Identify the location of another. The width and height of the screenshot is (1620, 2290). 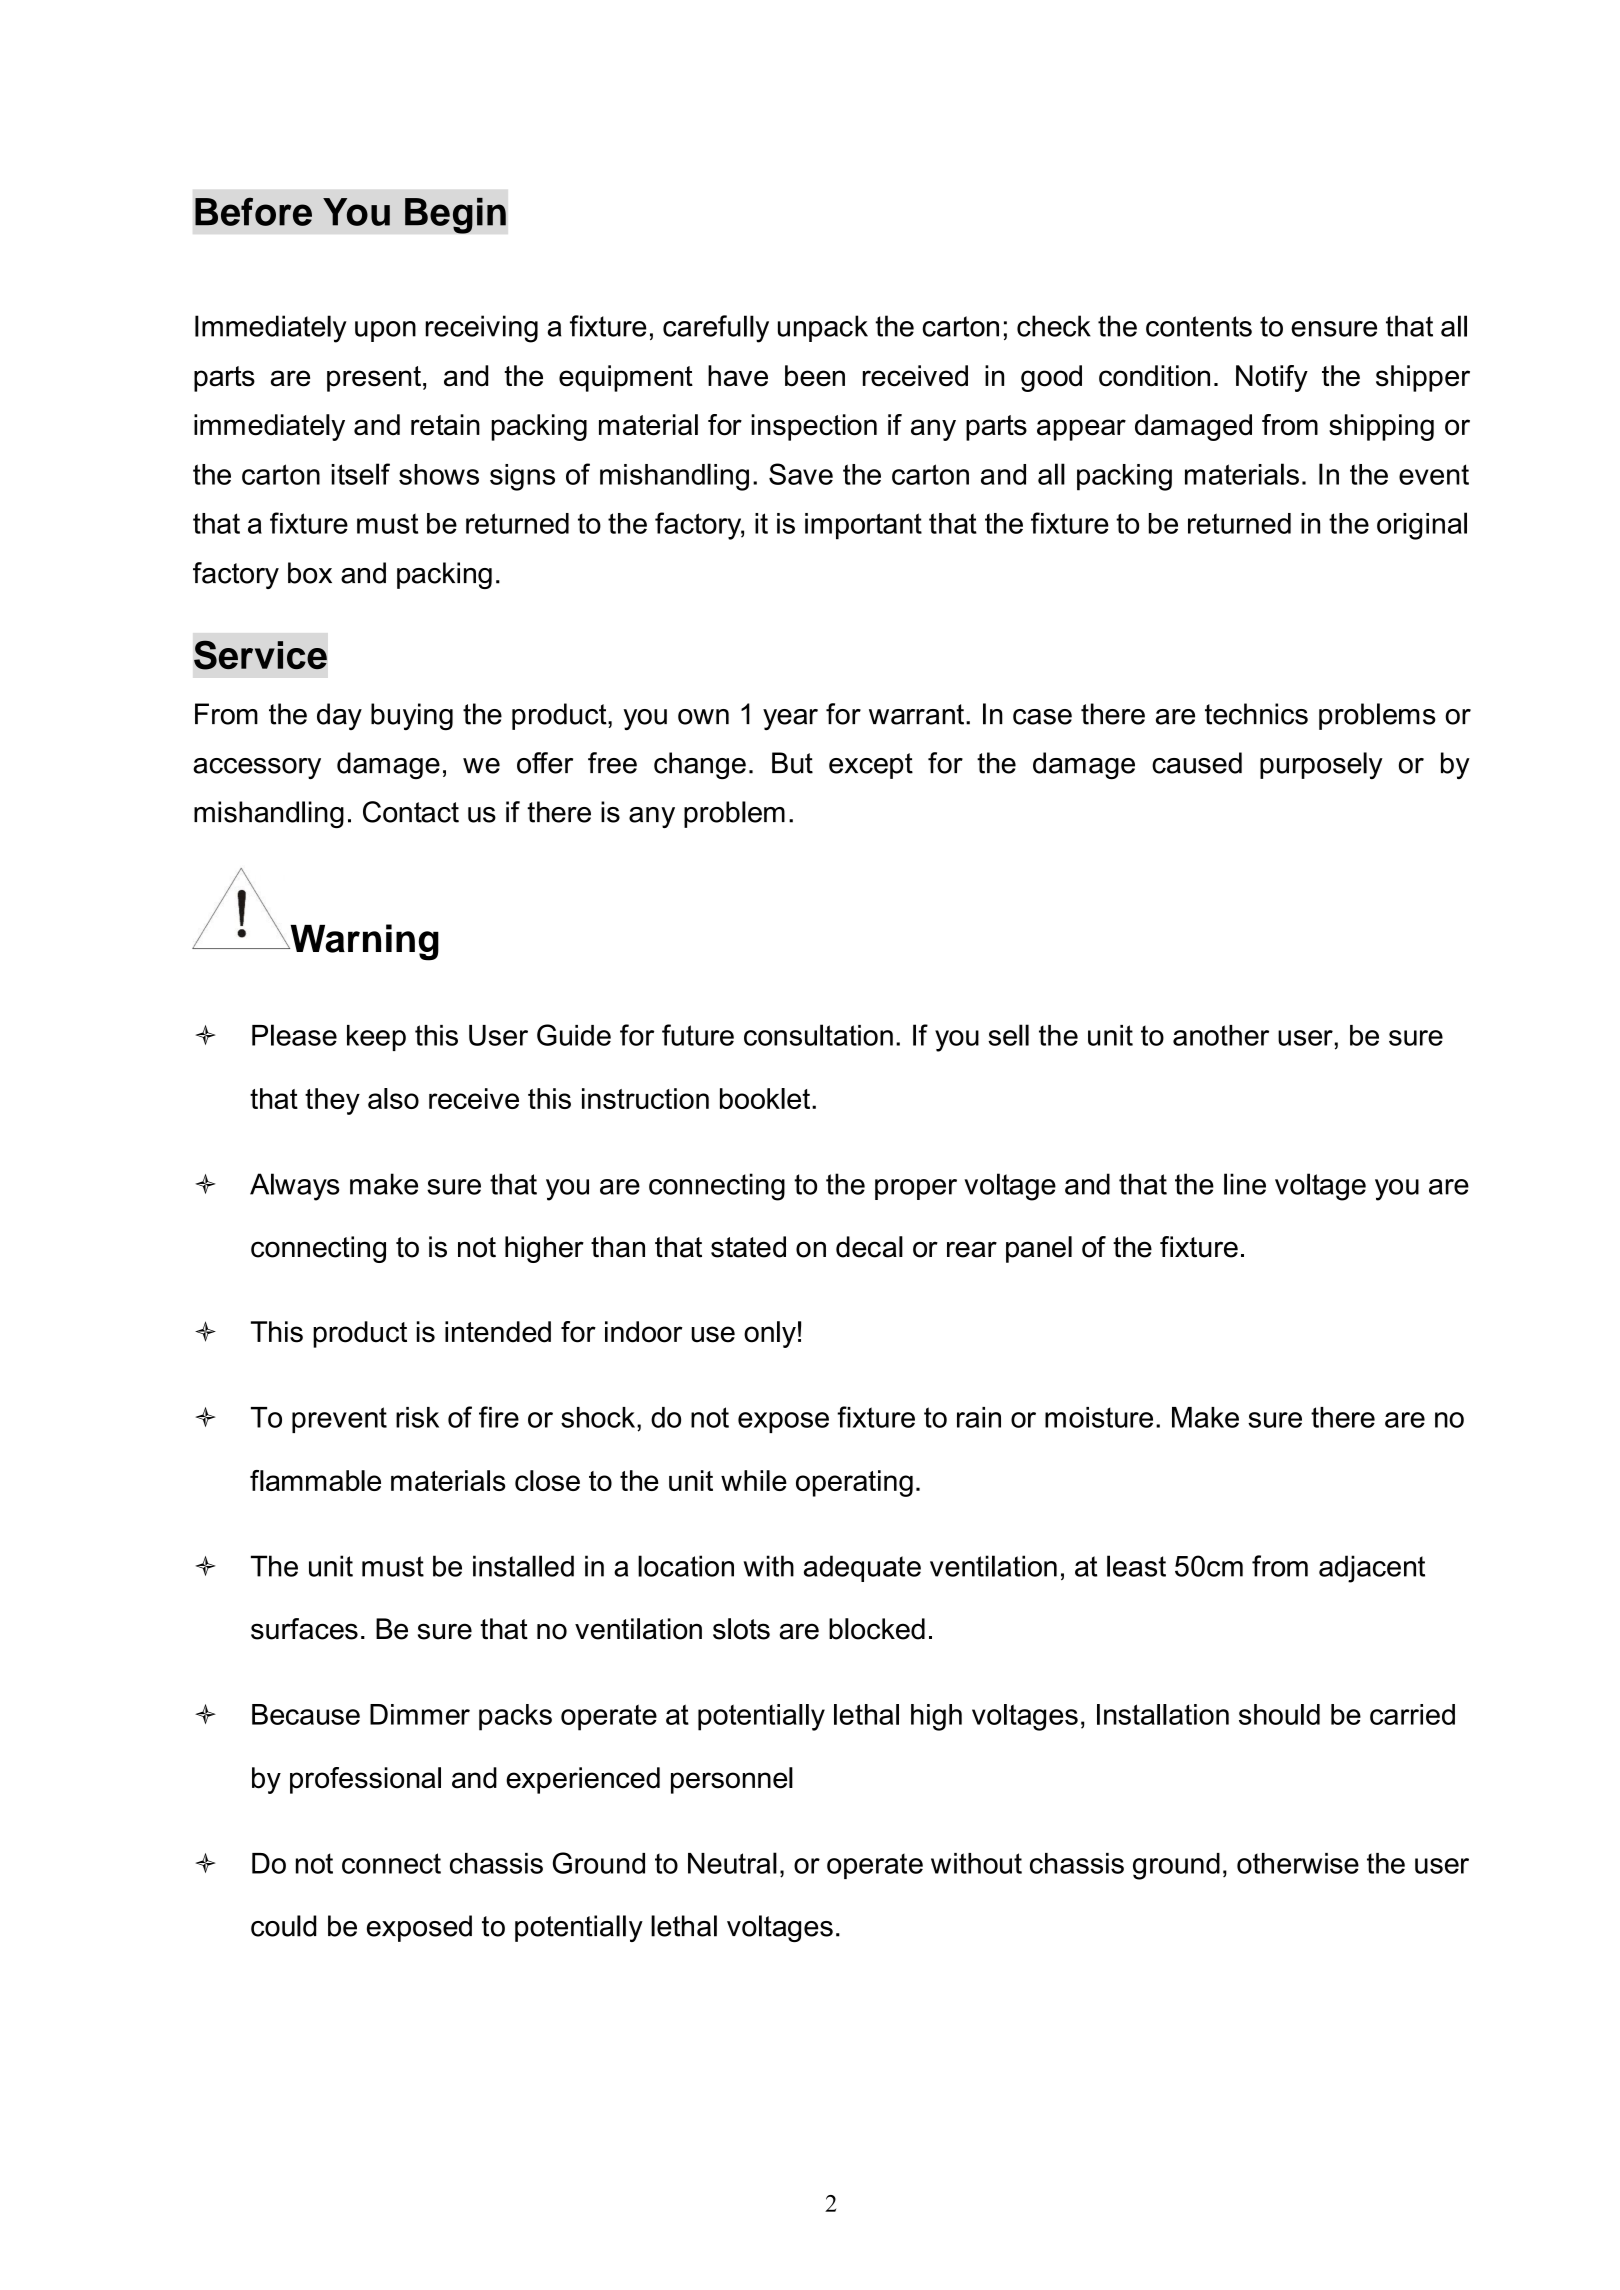
(1221, 1035).
